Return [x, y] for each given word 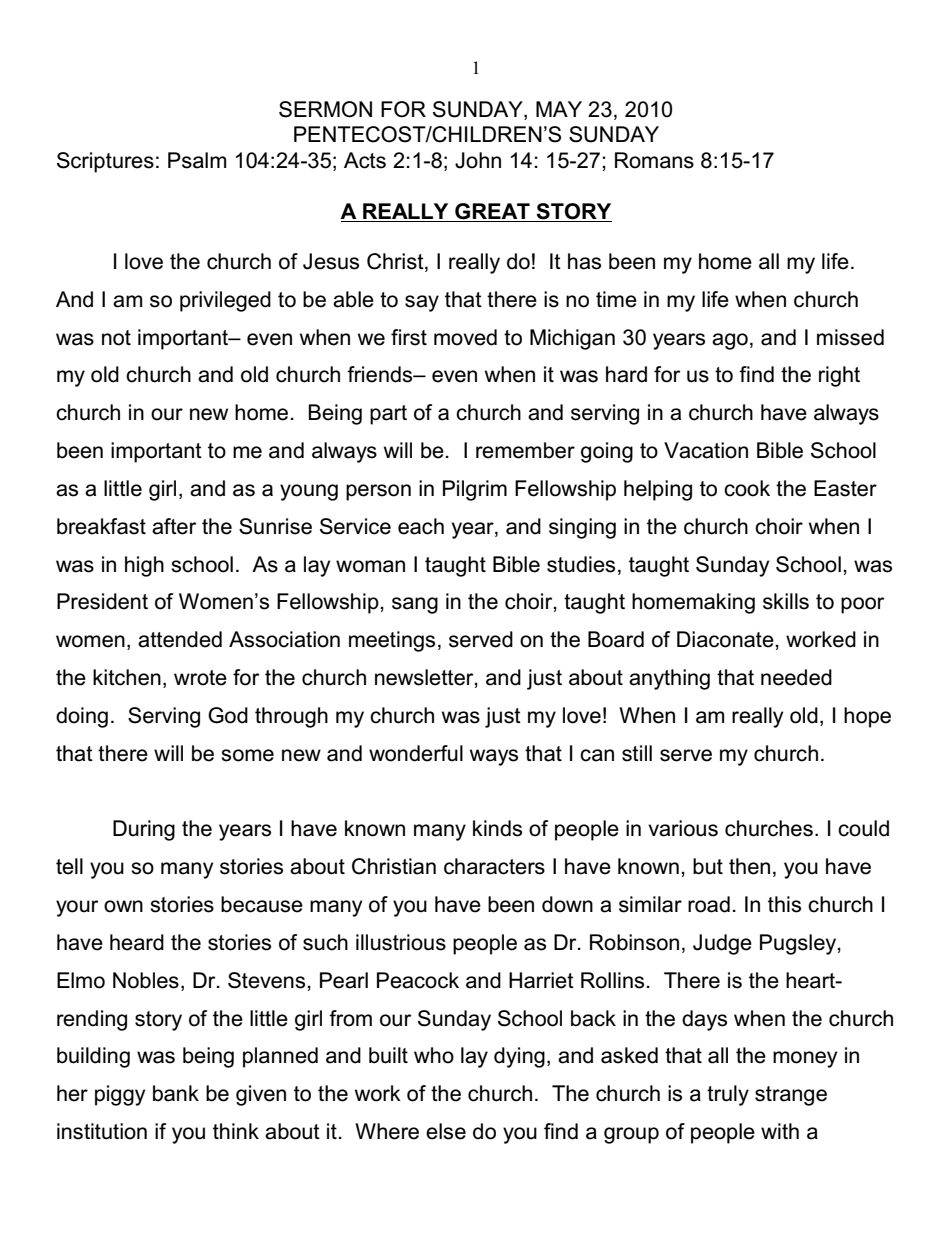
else [446, 1131]
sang [415, 605]
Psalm [197, 160]
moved [465, 337]
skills [786, 601]
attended [180, 639]
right [839, 376]
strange [791, 1096]
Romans [654, 160]
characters [494, 866]
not [116, 338]
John [478, 160]
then [749, 866]
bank [176, 1093]
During [144, 830]
